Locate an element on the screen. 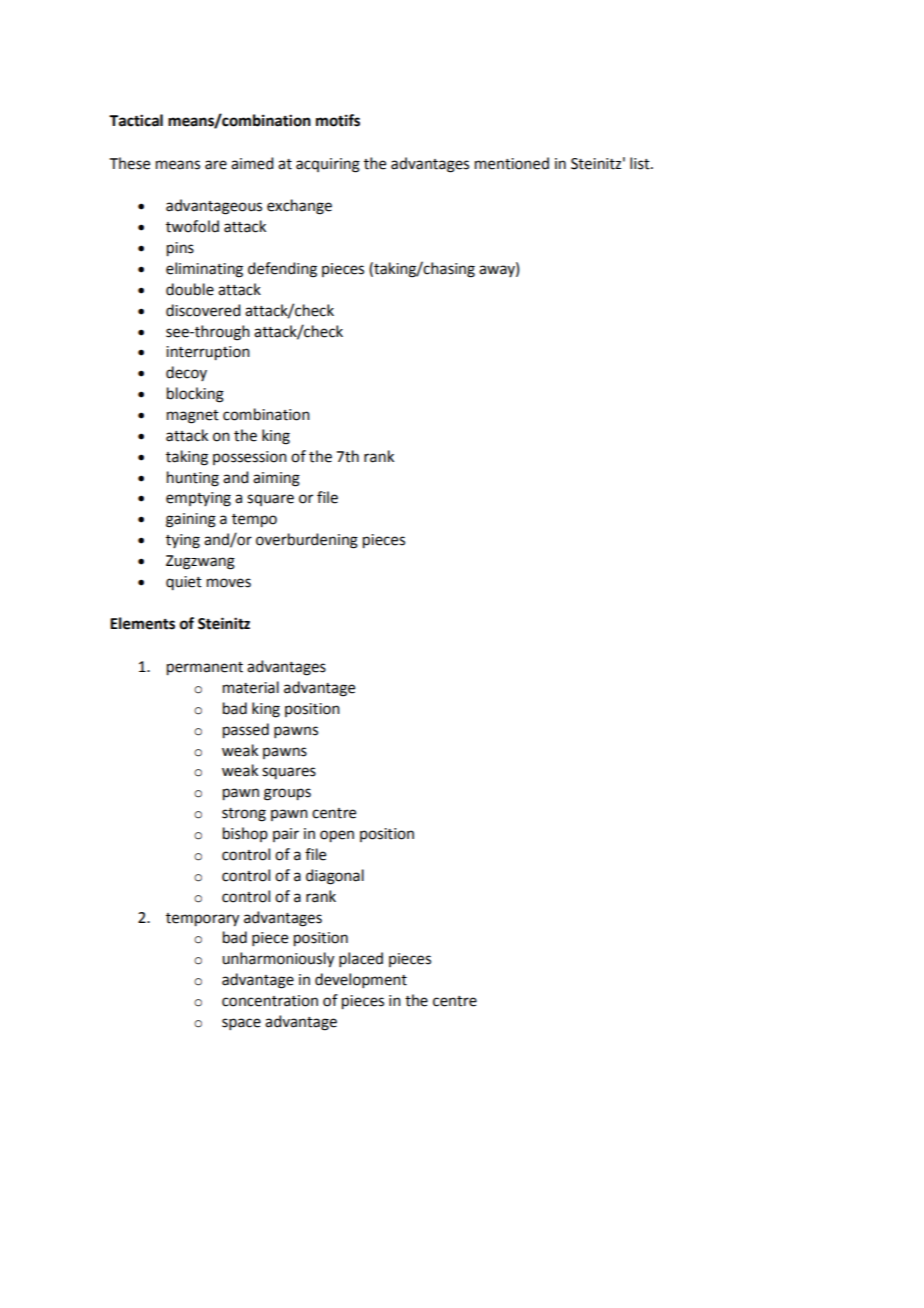 The height and width of the screenshot is (1308, 924). open is located at coordinates (337, 836).
